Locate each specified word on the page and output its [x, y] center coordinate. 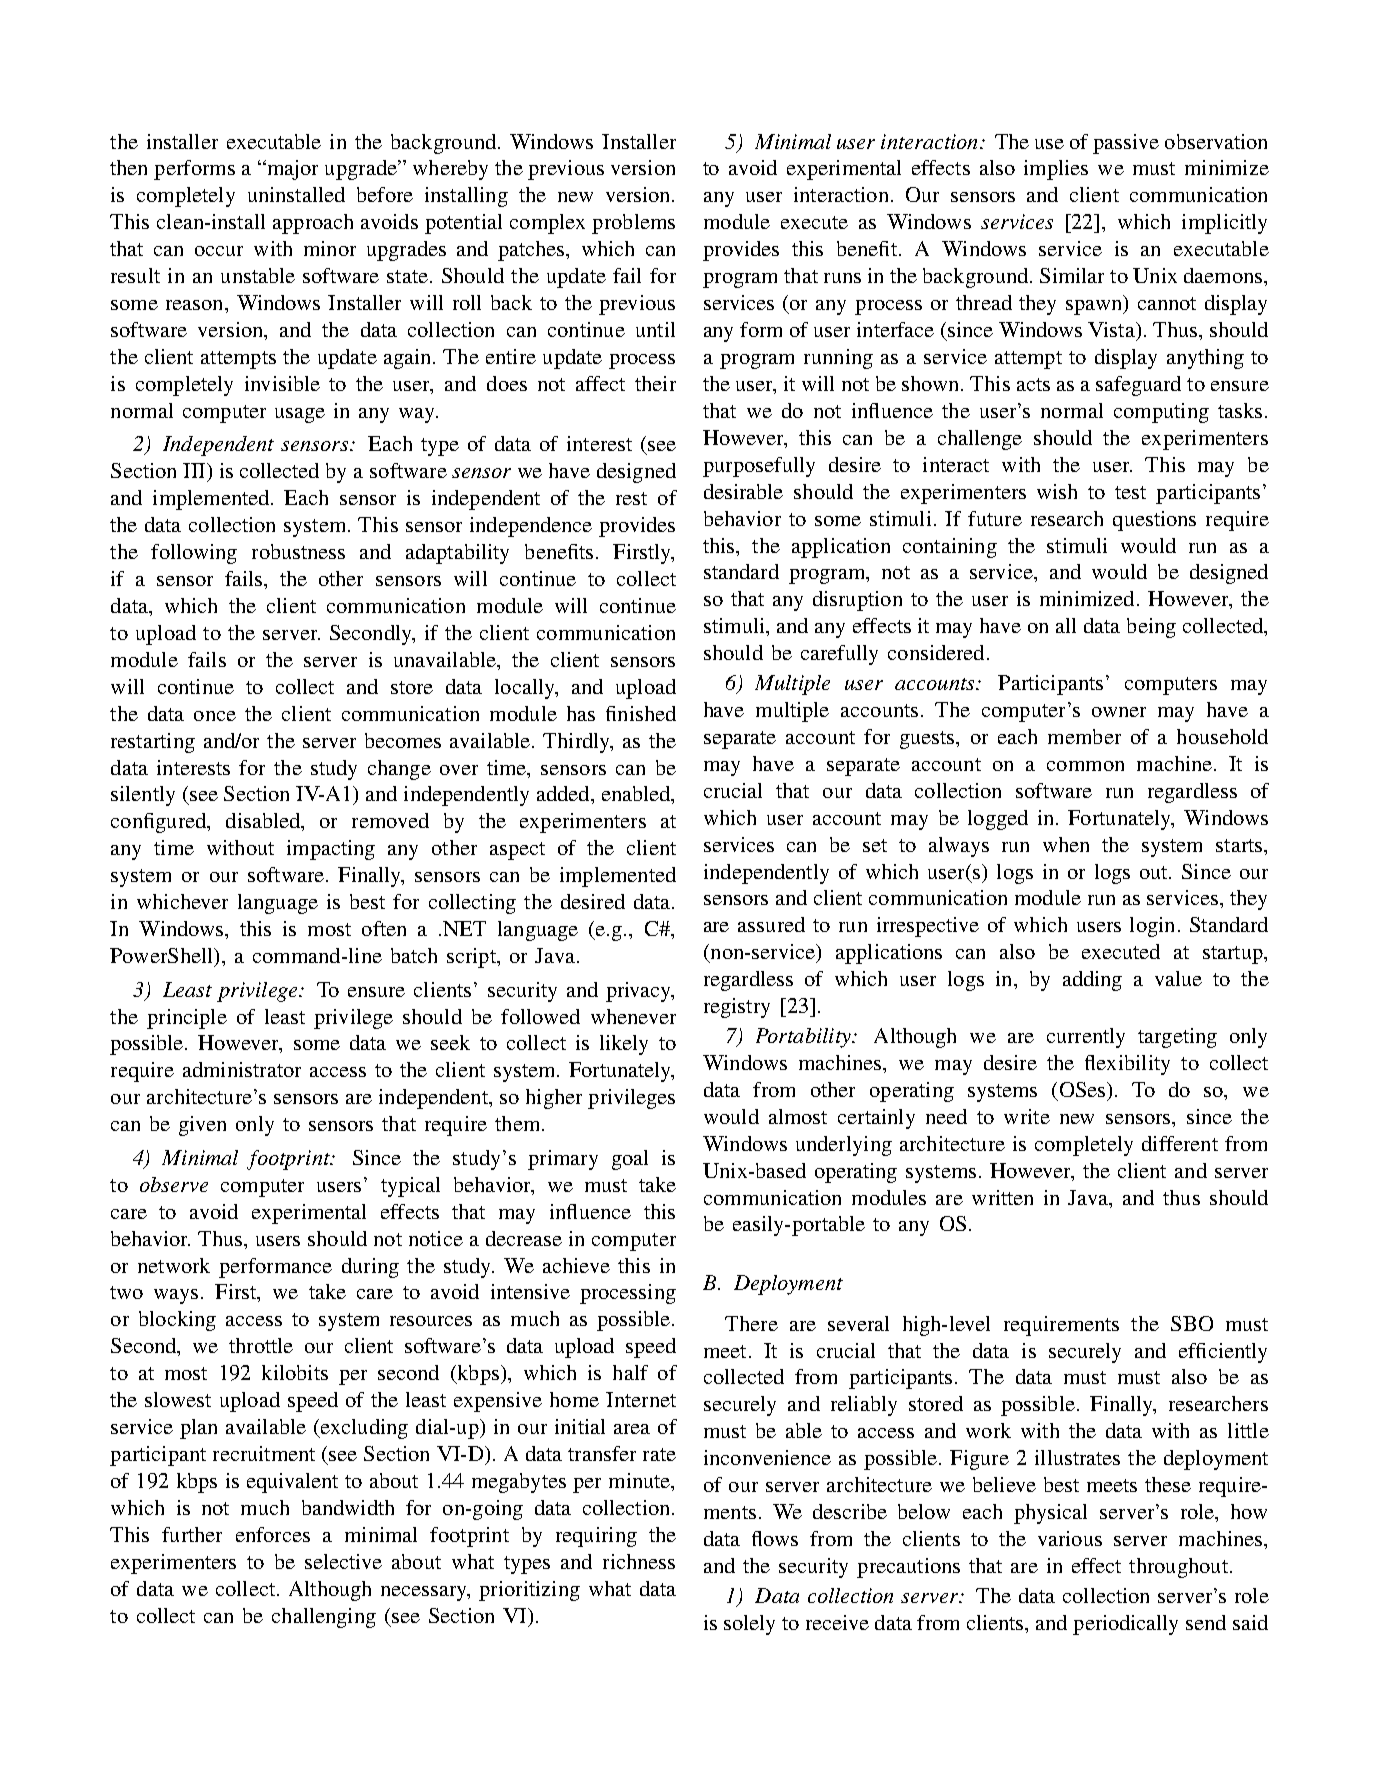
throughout [1178, 1568]
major [291, 170]
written [1002, 1197]
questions [1154, 521]
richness [639, 1561]
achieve [576, 1265]
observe [174, 1184]
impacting [331, 850]
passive [1126, 144]
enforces [273, 1534]
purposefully [759, 467]
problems [633, 224]
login [1152, 927]
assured [771, 924]
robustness [298, 551]
